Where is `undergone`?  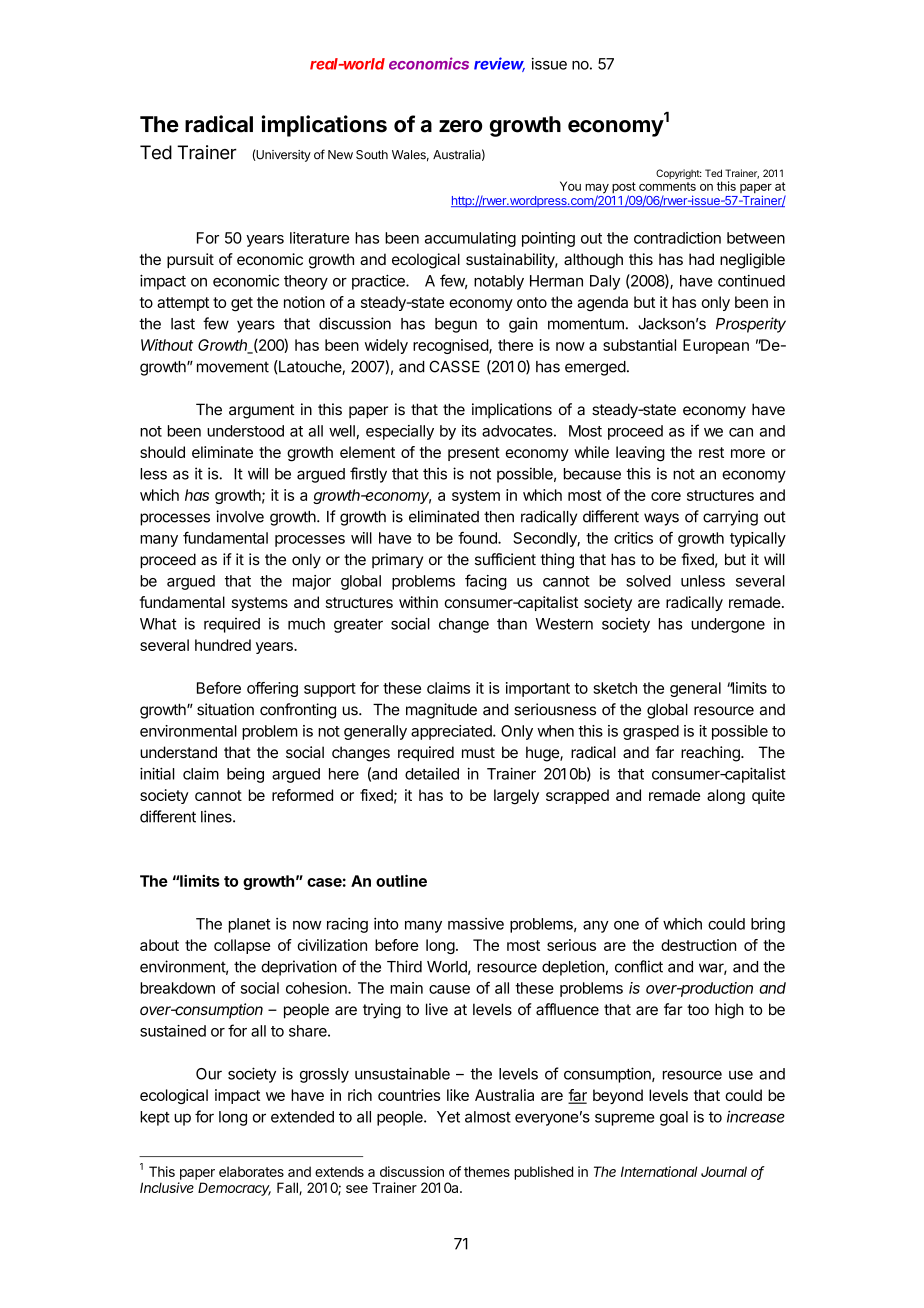 undergone is located at coordinates (728, 625).
